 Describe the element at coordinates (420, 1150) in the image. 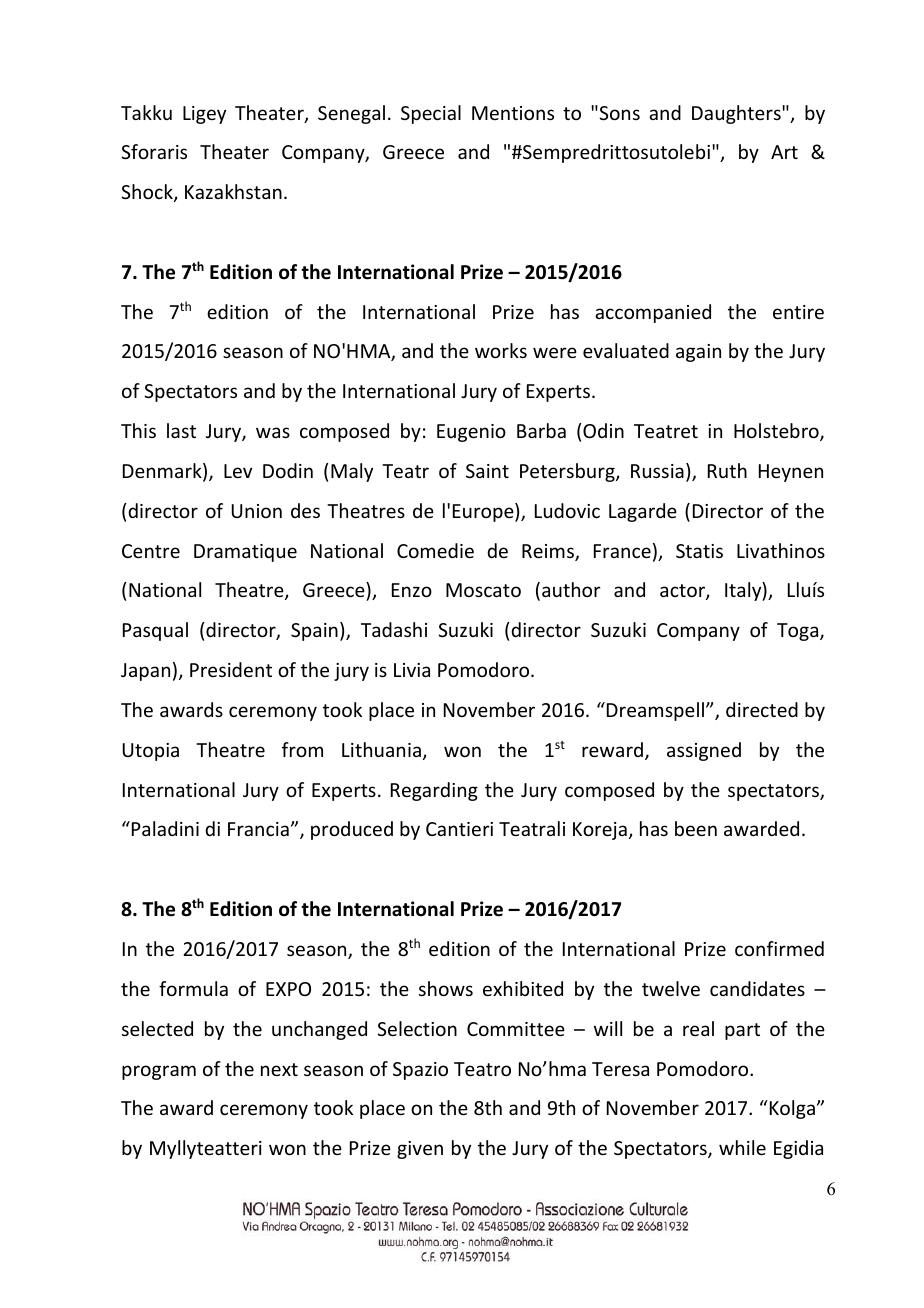

I see `given` at that location.
